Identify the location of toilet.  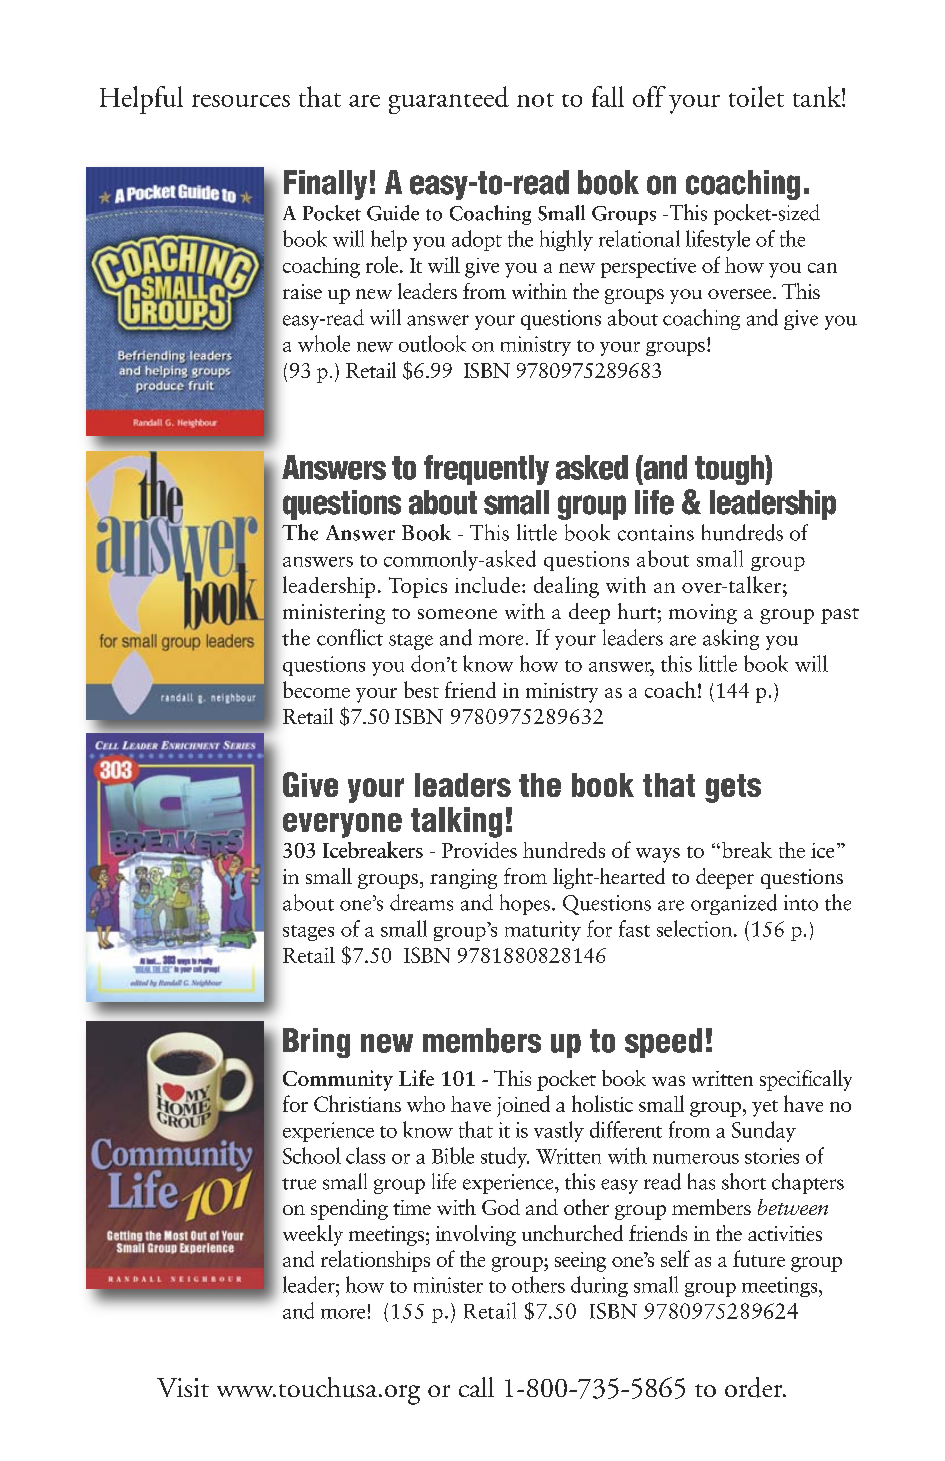
(756, 96).
